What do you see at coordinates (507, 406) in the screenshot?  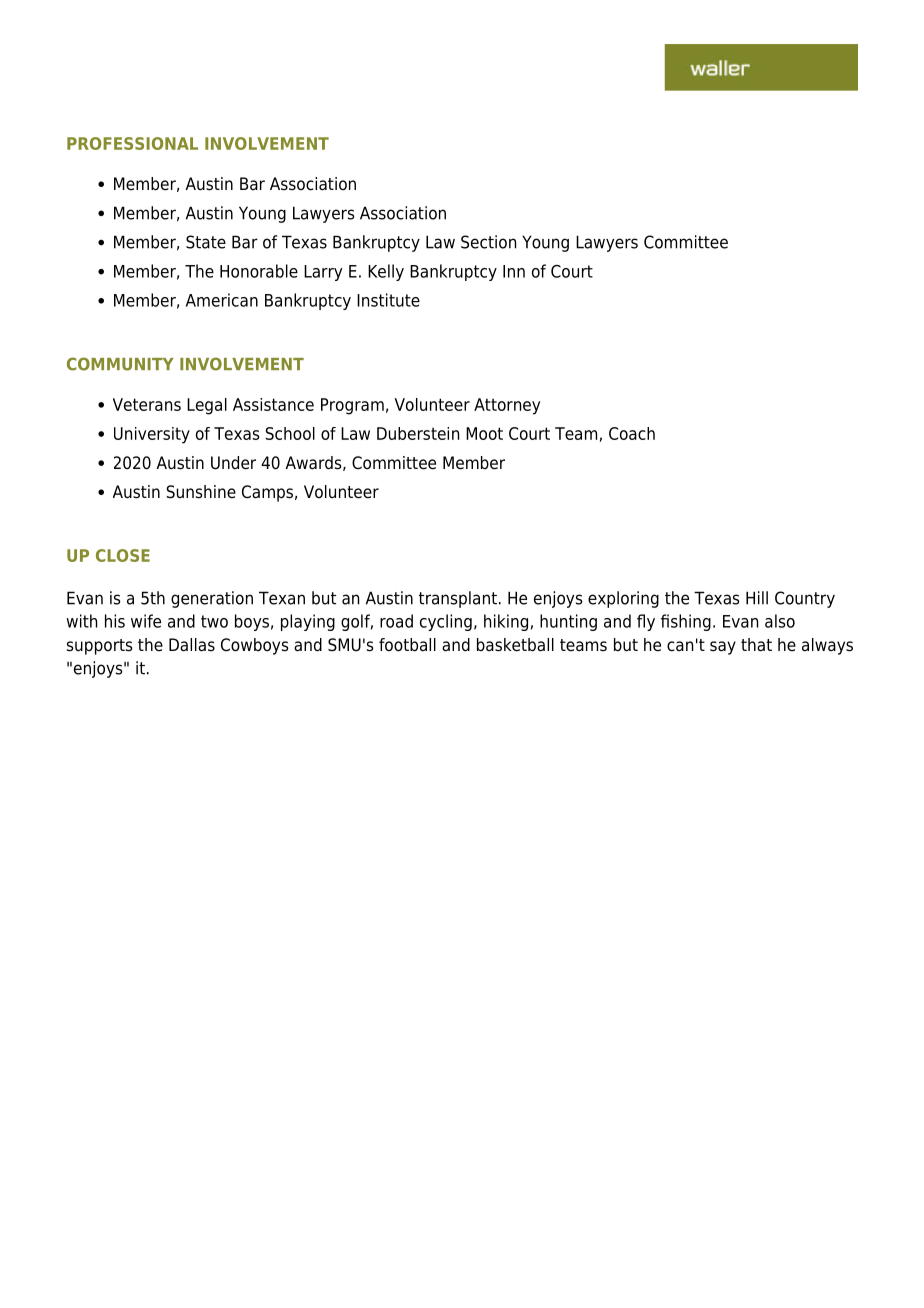 I see `Attorney` at bounding box center [507, 406].
